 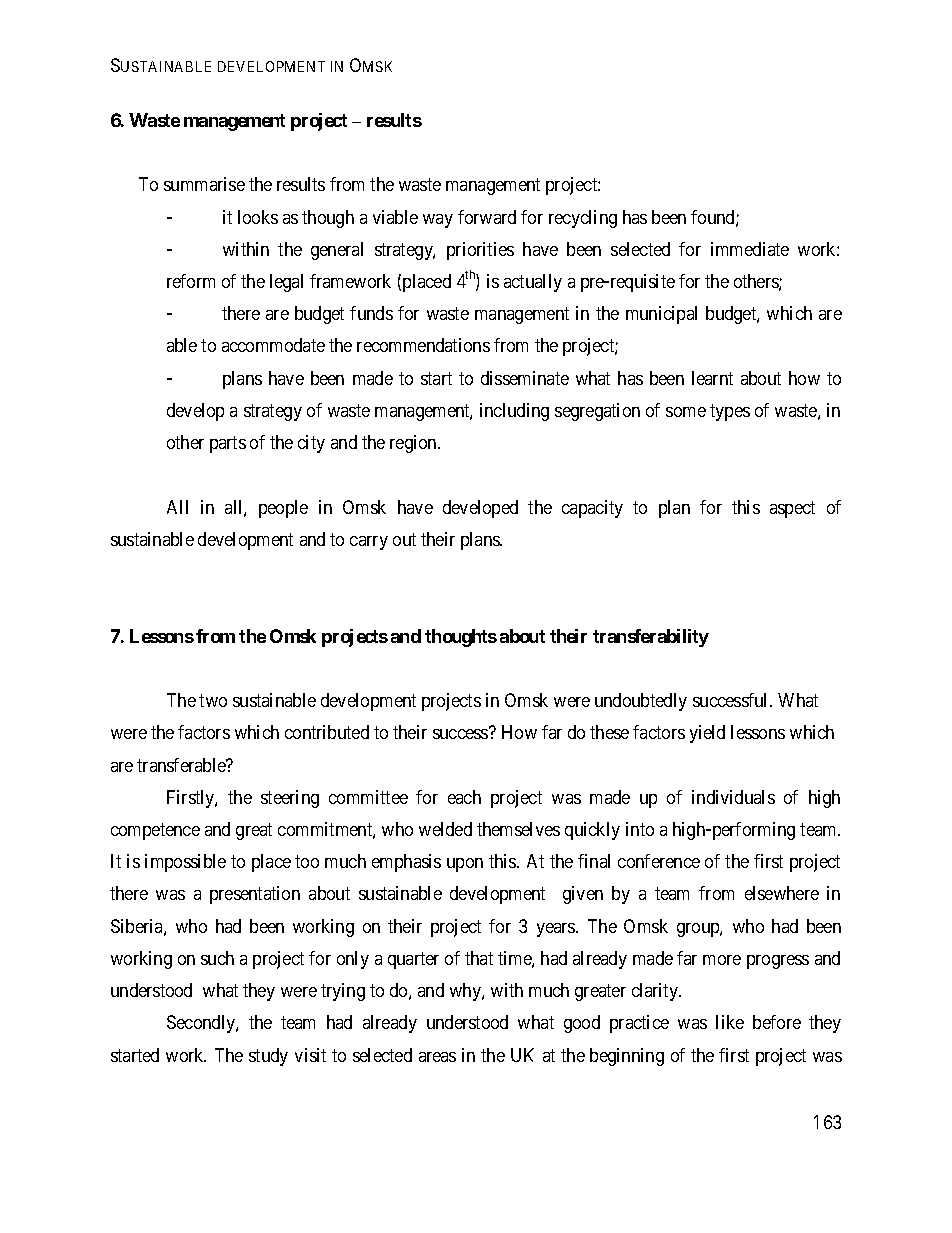 What do you see at coordinates (268, 1057) in the screenshot?
I see `study` at bounding box center [268, 1057].
